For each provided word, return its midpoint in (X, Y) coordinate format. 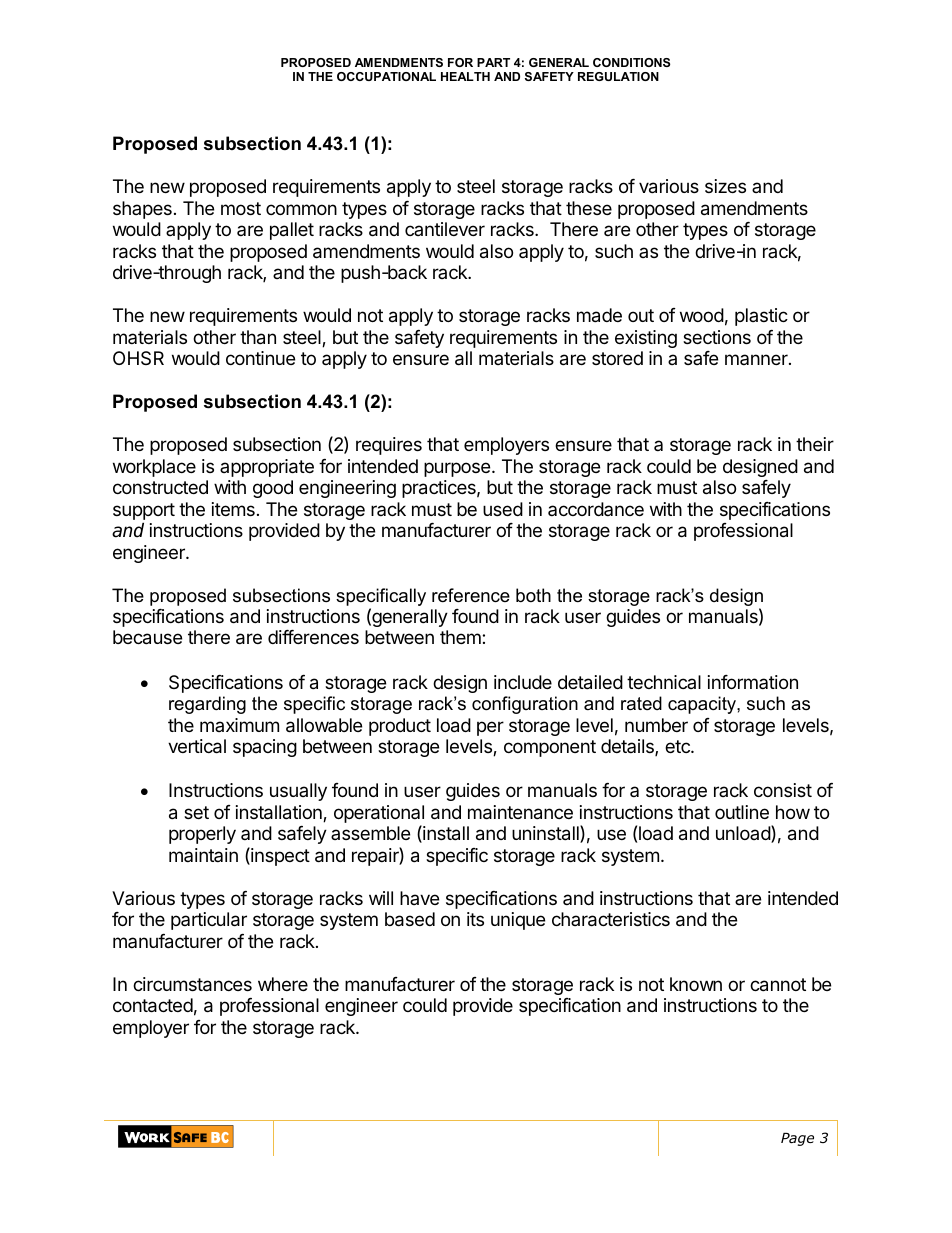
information (753, 682)
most (241, 208)
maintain (203, 855)
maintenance (520, 812)
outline (742, 812)
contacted (153, 1005)
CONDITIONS (631, 62)
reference (471, 595)
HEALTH (465, 76)
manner (757, 359)
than (258, 337)
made (599, 315)
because (147, 637)
